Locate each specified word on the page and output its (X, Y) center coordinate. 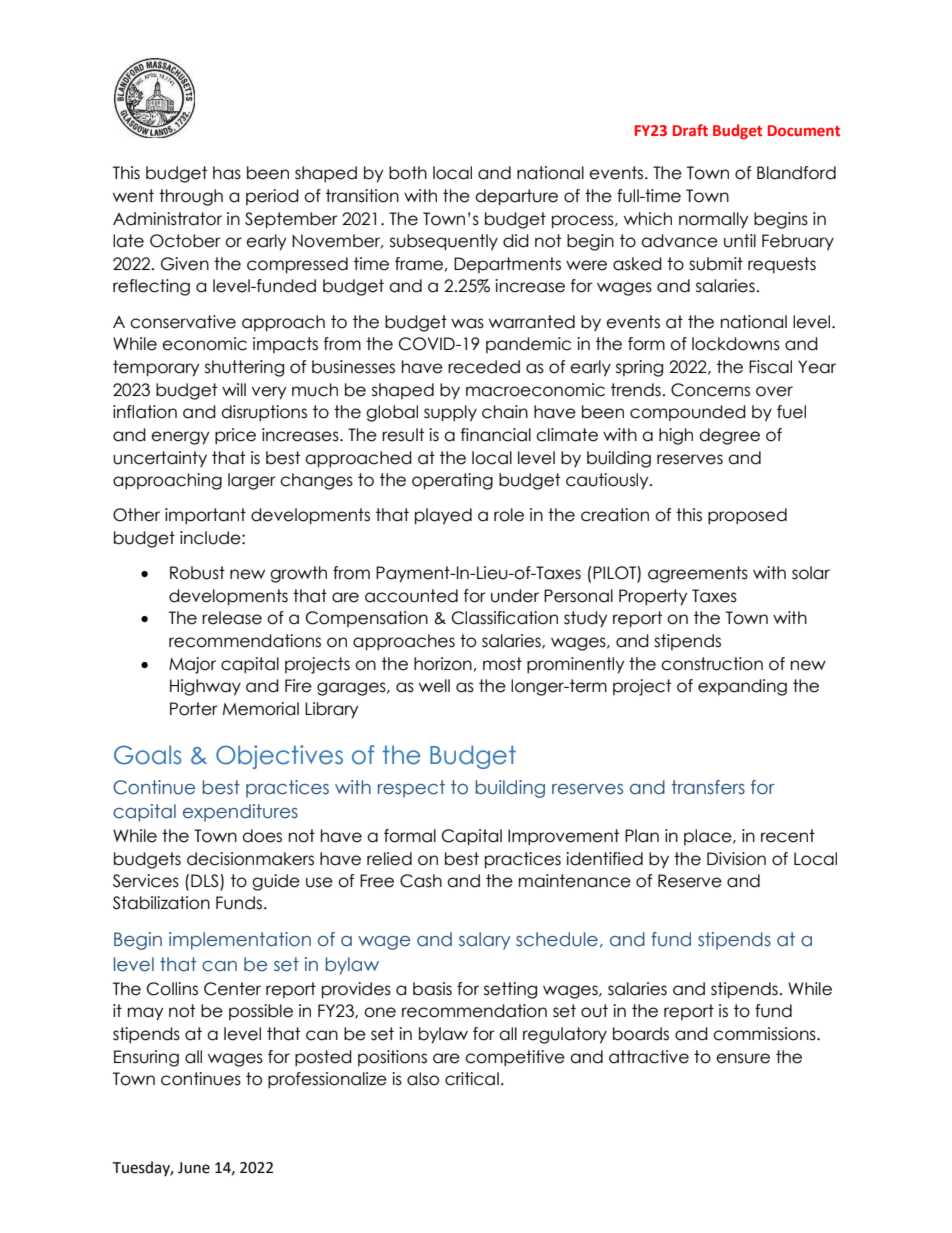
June (194, 1168)
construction (712, 664)
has (227, 173)
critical (472, 1079)
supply (450, 413)
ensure (743, 1058)
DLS (206, 882)
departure (516, 197)
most (502, 664)
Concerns (710, 390)
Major (192, 665)
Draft (690, 130)
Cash (421, 881)
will (234, 389)
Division (736, 859)
